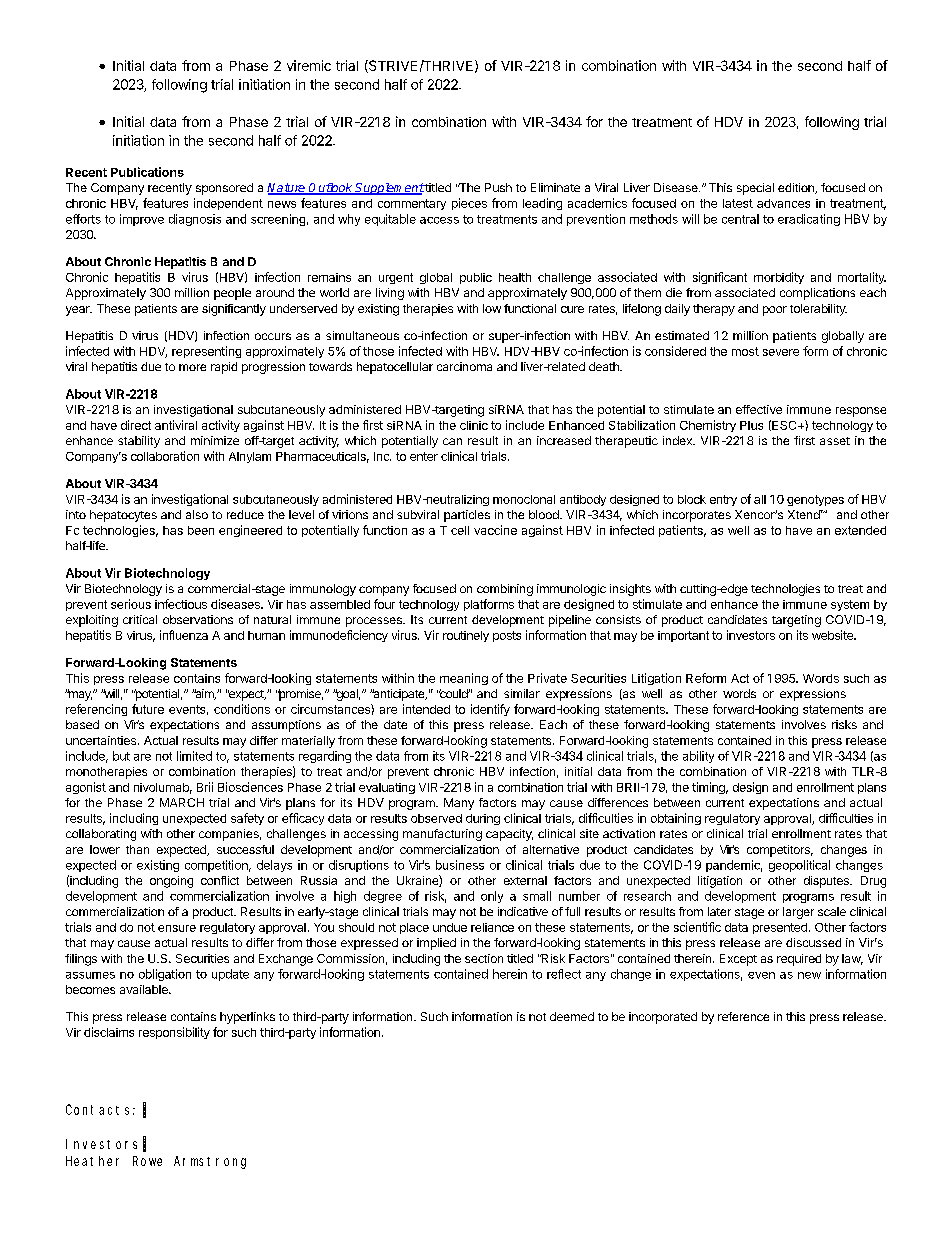 The height and width of the screenshot is (1233, 952). I want to click on MARCH, so click(182, 802).
